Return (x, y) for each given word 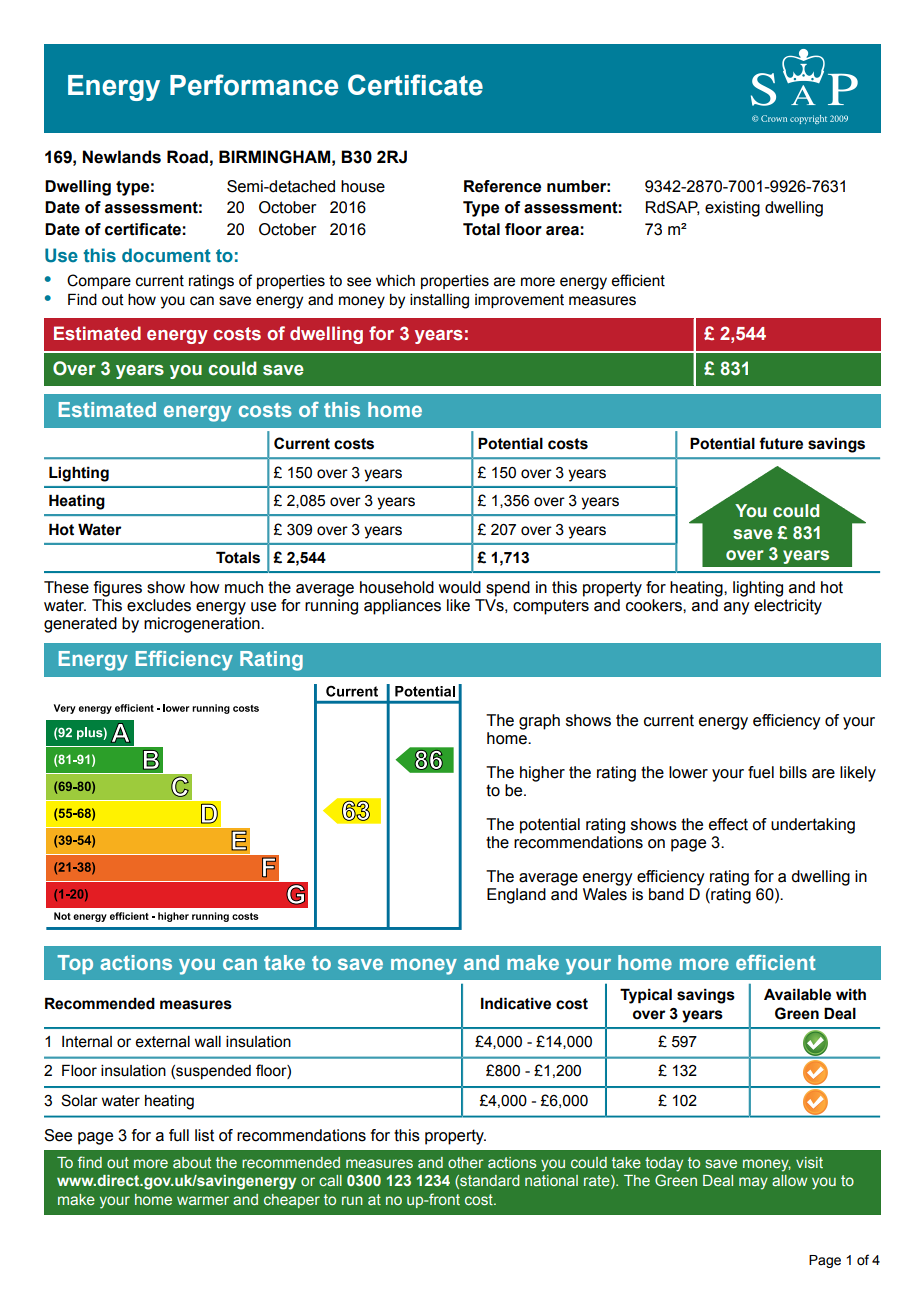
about (192, 1162)
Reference (502, 186)
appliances (402, 607)
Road (187, 157)
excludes (159, 605)
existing (732, 209)
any (737, 608)
